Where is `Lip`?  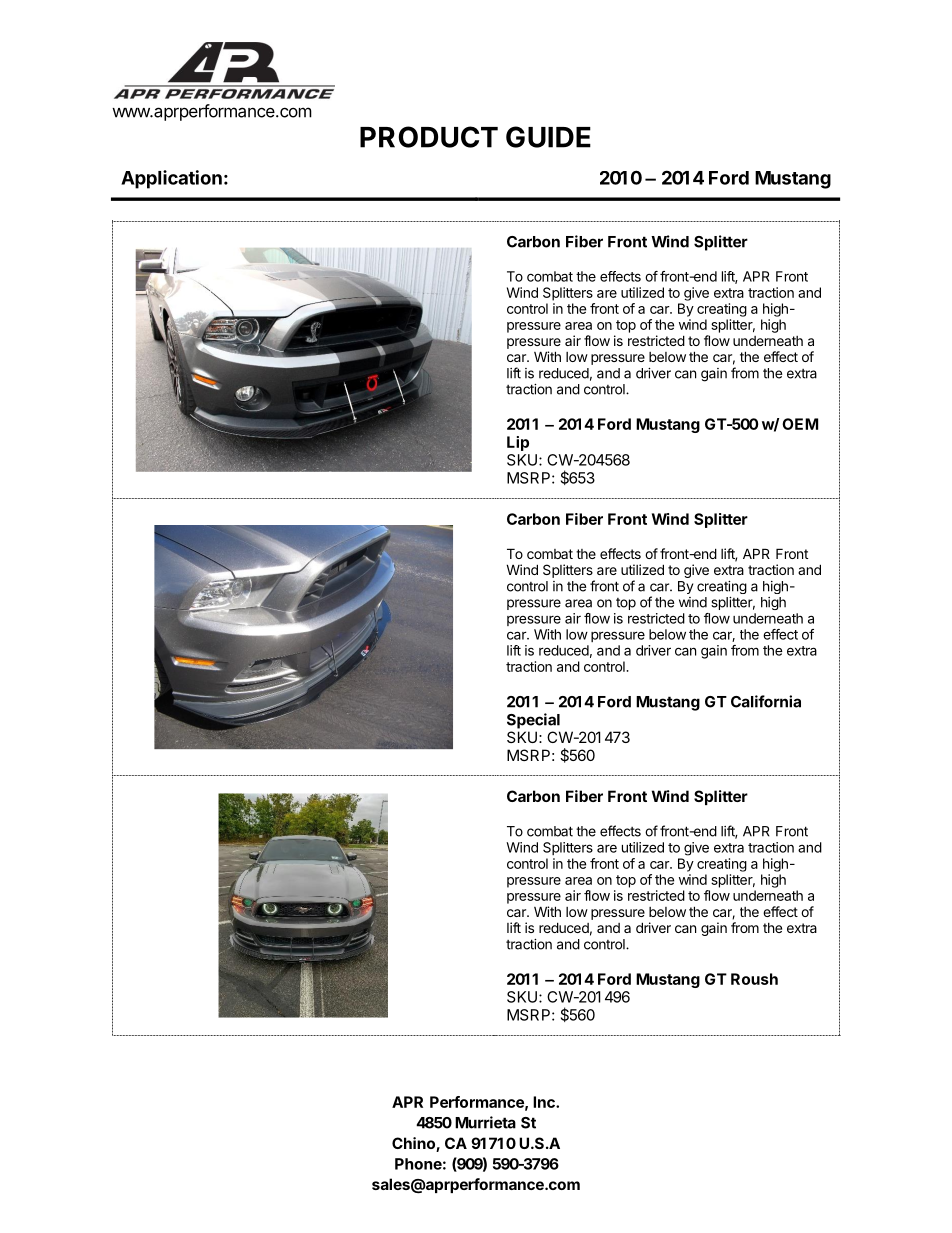 Lip is located at coordinates (518, 443).
